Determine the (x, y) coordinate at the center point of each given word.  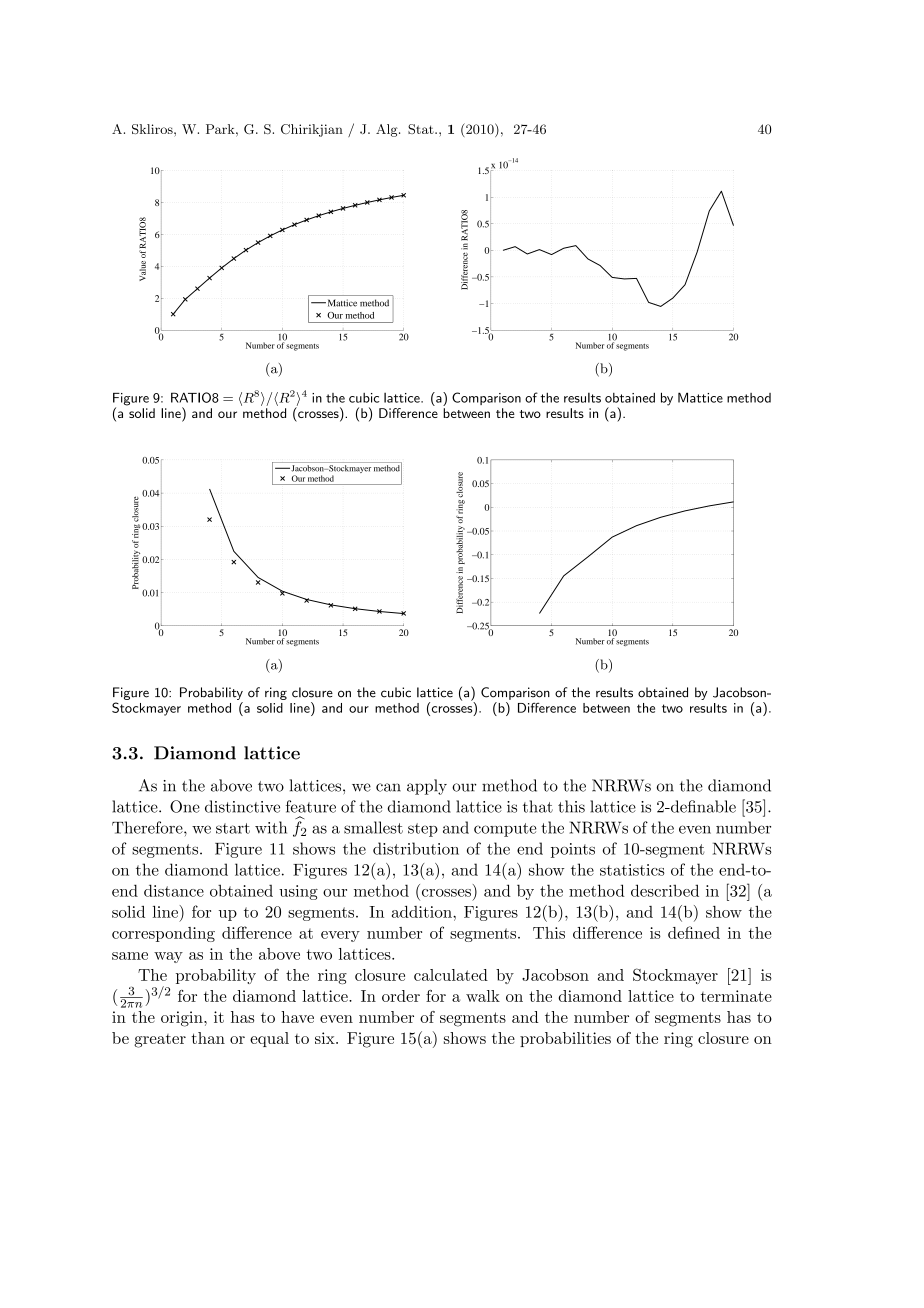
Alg (388, 130)
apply (427, 787)
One (185, 806)
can (388, 787)
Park (221, 129)
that (538, 806)
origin (183, 1019)
